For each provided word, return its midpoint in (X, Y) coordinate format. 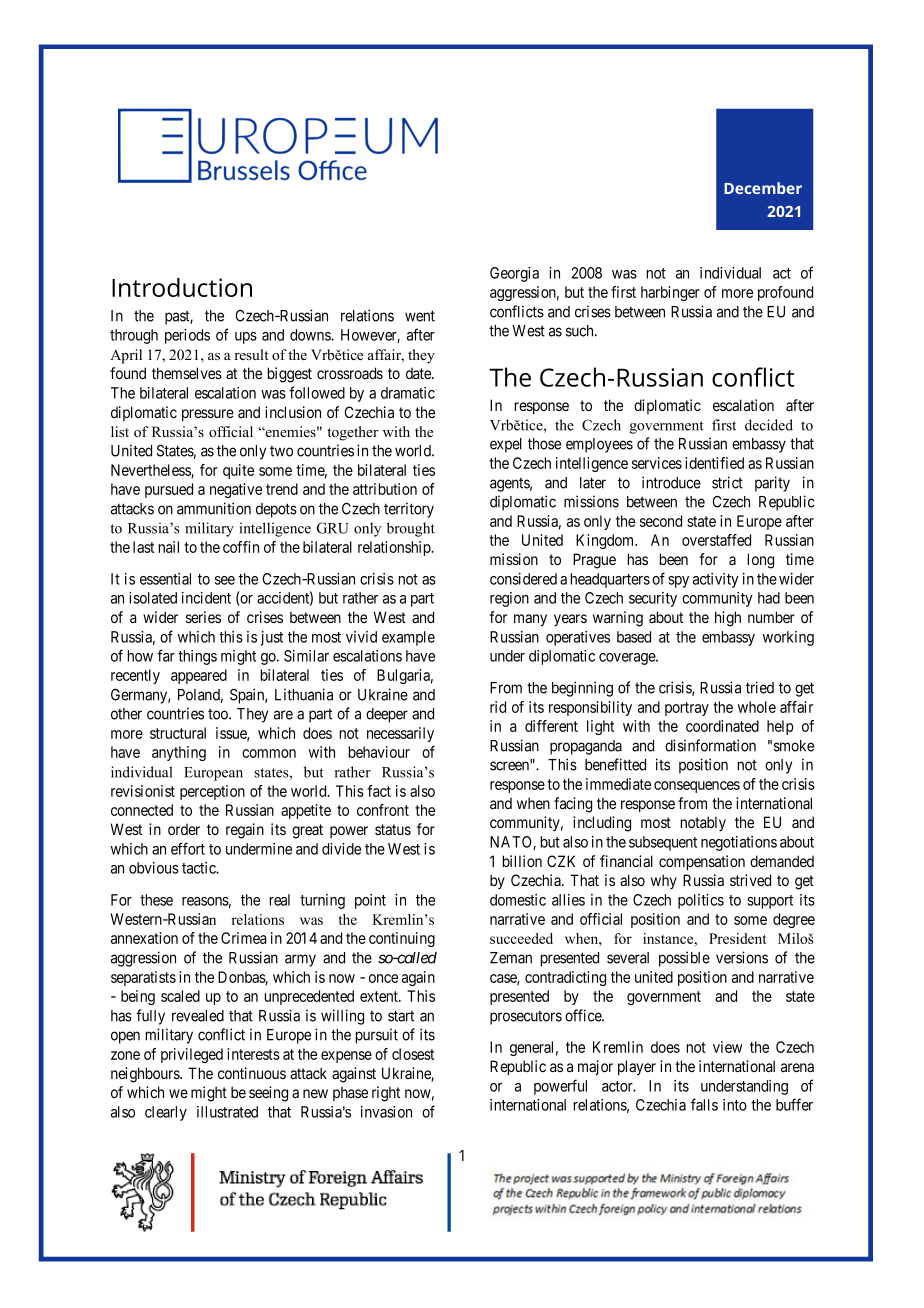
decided (769, 425)
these (156, 900)
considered (523, 579)
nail (169, 547)
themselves (187, 373)
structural (178, 733)
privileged (192, 1055)
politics (701, 901)
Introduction (182, 287)
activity (716, 580)
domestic (518, 900)
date (419, 373)
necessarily (400, 734)
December (763, 188)
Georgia (514, 274)
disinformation (710, 745)
